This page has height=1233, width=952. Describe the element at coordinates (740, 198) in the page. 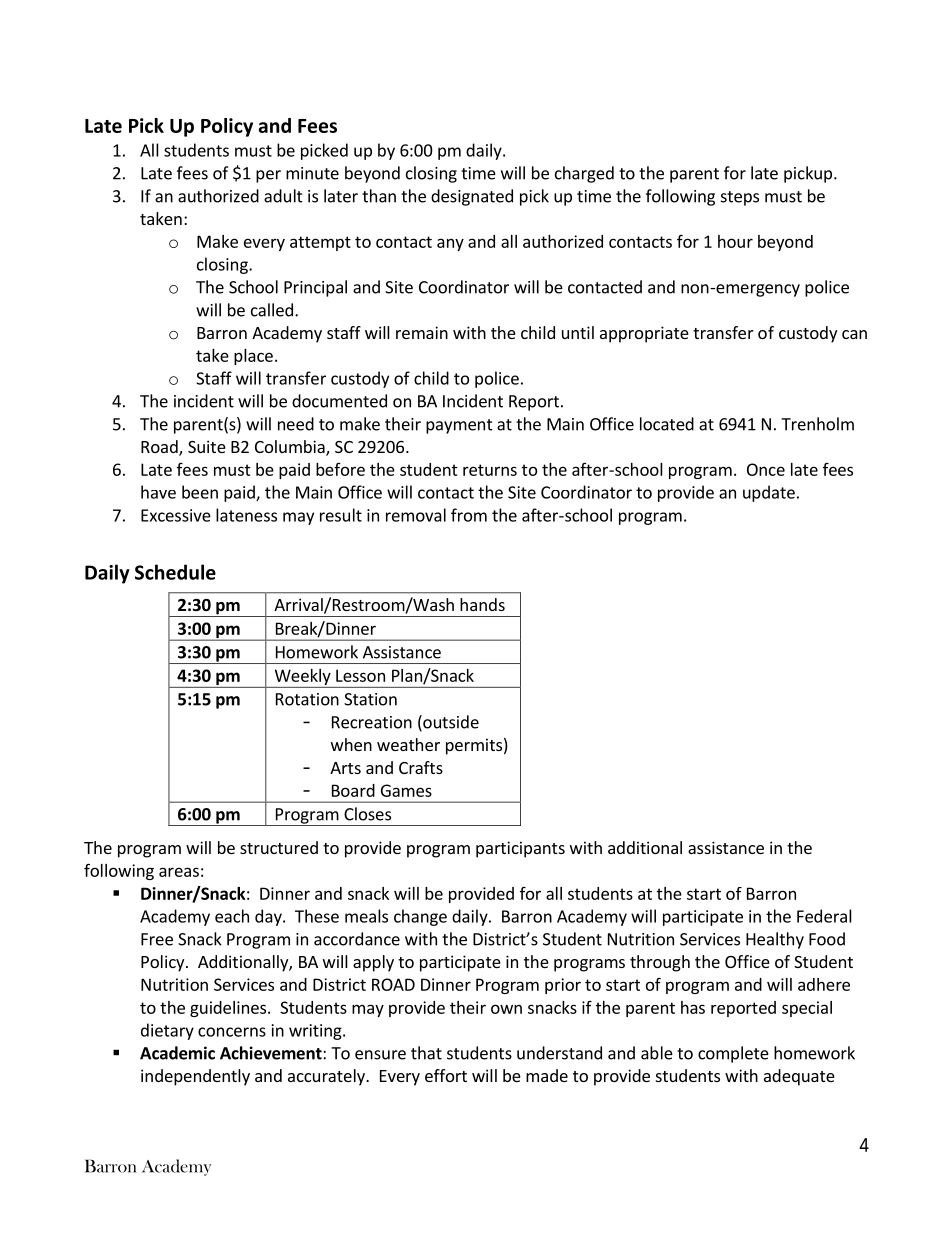

I see `steps` at that location.
